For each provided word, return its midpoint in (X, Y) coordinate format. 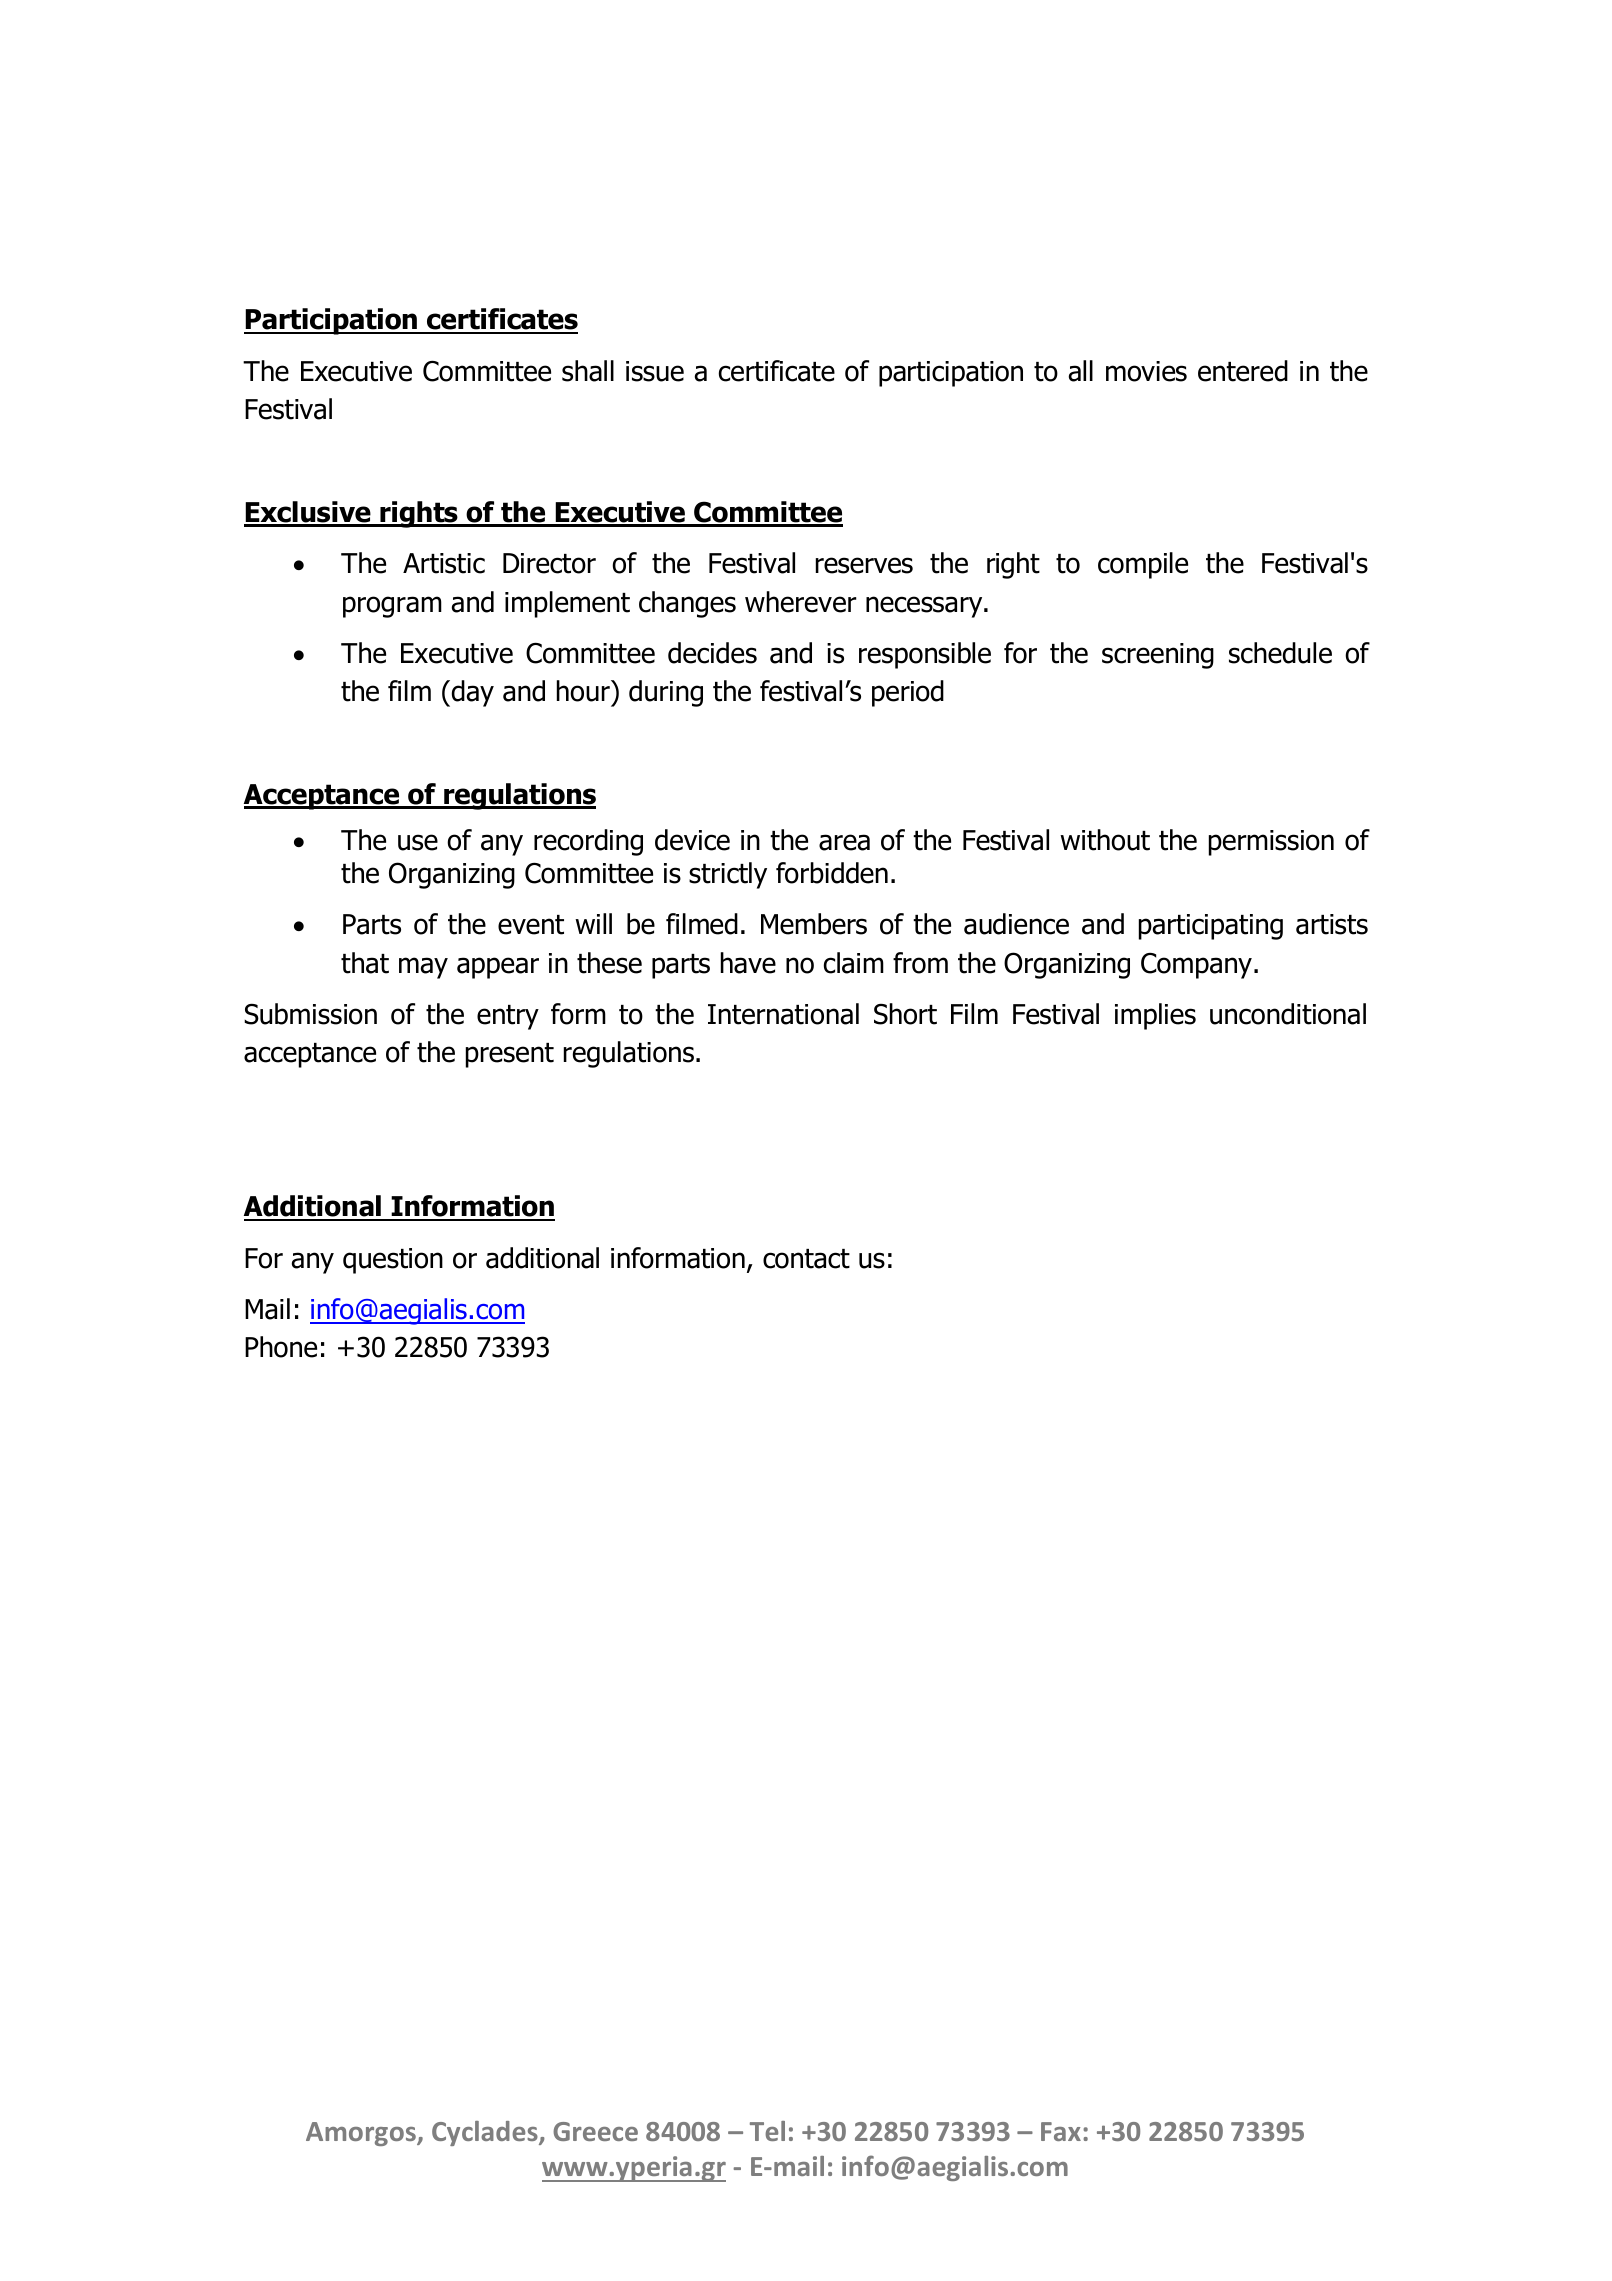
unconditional (1288, 1014)
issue (655, 371)
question (393, 1261)
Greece (595, 2131)
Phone (281, 1347)
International (783, 1014)
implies (1155, 1016)
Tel (767, 2131)
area (844, 842)
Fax (1061, 2131)
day (473, 693)
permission (1271, 843)
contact (806, 1259)
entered (1243, 371)
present (510, 1055)
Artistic (444, 563)
